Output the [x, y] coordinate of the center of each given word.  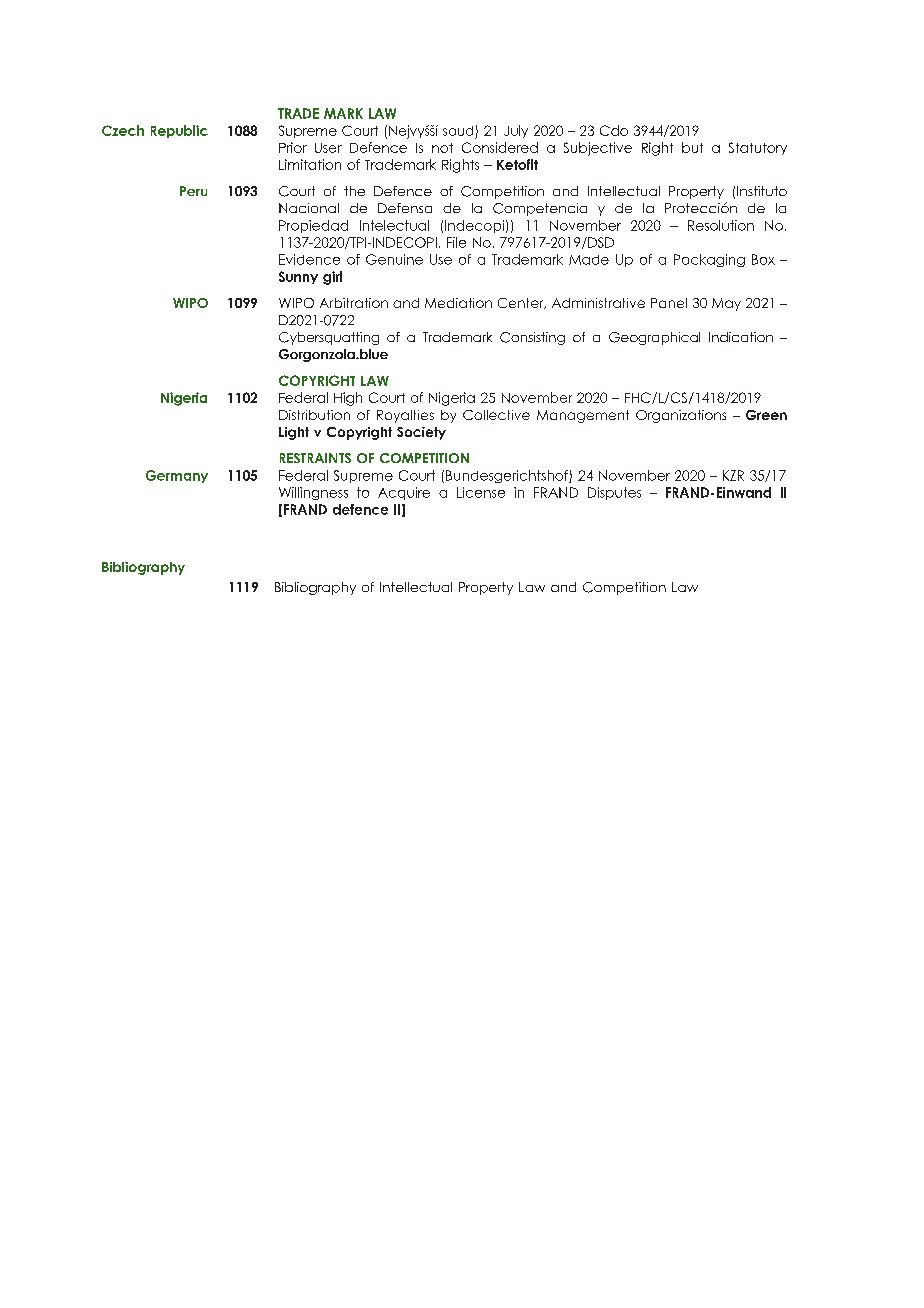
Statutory [758, 148]
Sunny [298, 277]
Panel [669, 303]
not [442, 148]
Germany [177, 476]
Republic [179, 131]
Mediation [458, 303]
